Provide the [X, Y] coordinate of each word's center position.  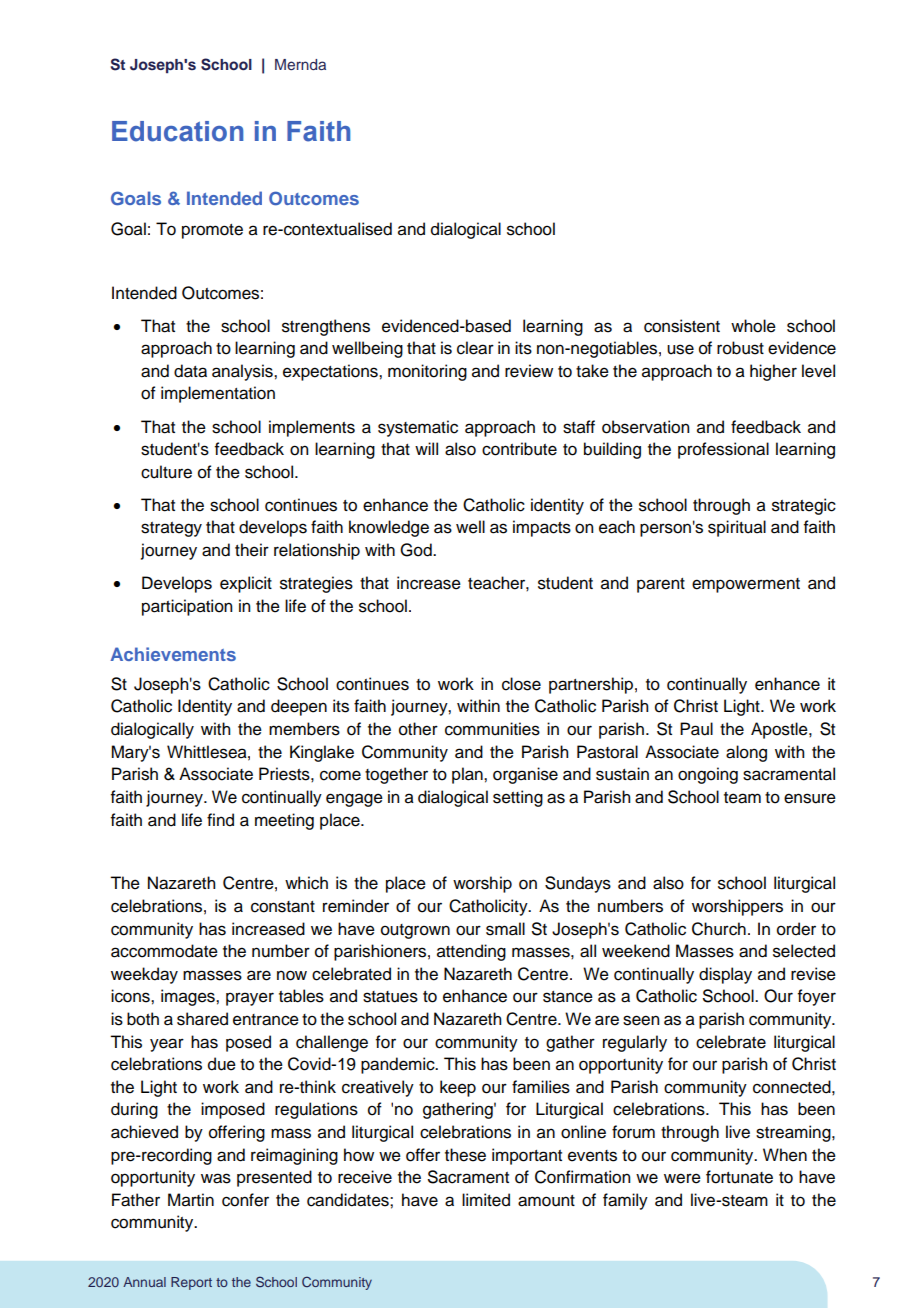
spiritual [737, 528]
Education [177, 131]
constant [283, 907]
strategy [171, 529]
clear [475, 348]
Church [719, 929]
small [505, 929]
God [417, 550]
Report [191, 1283]
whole [753, 326]
